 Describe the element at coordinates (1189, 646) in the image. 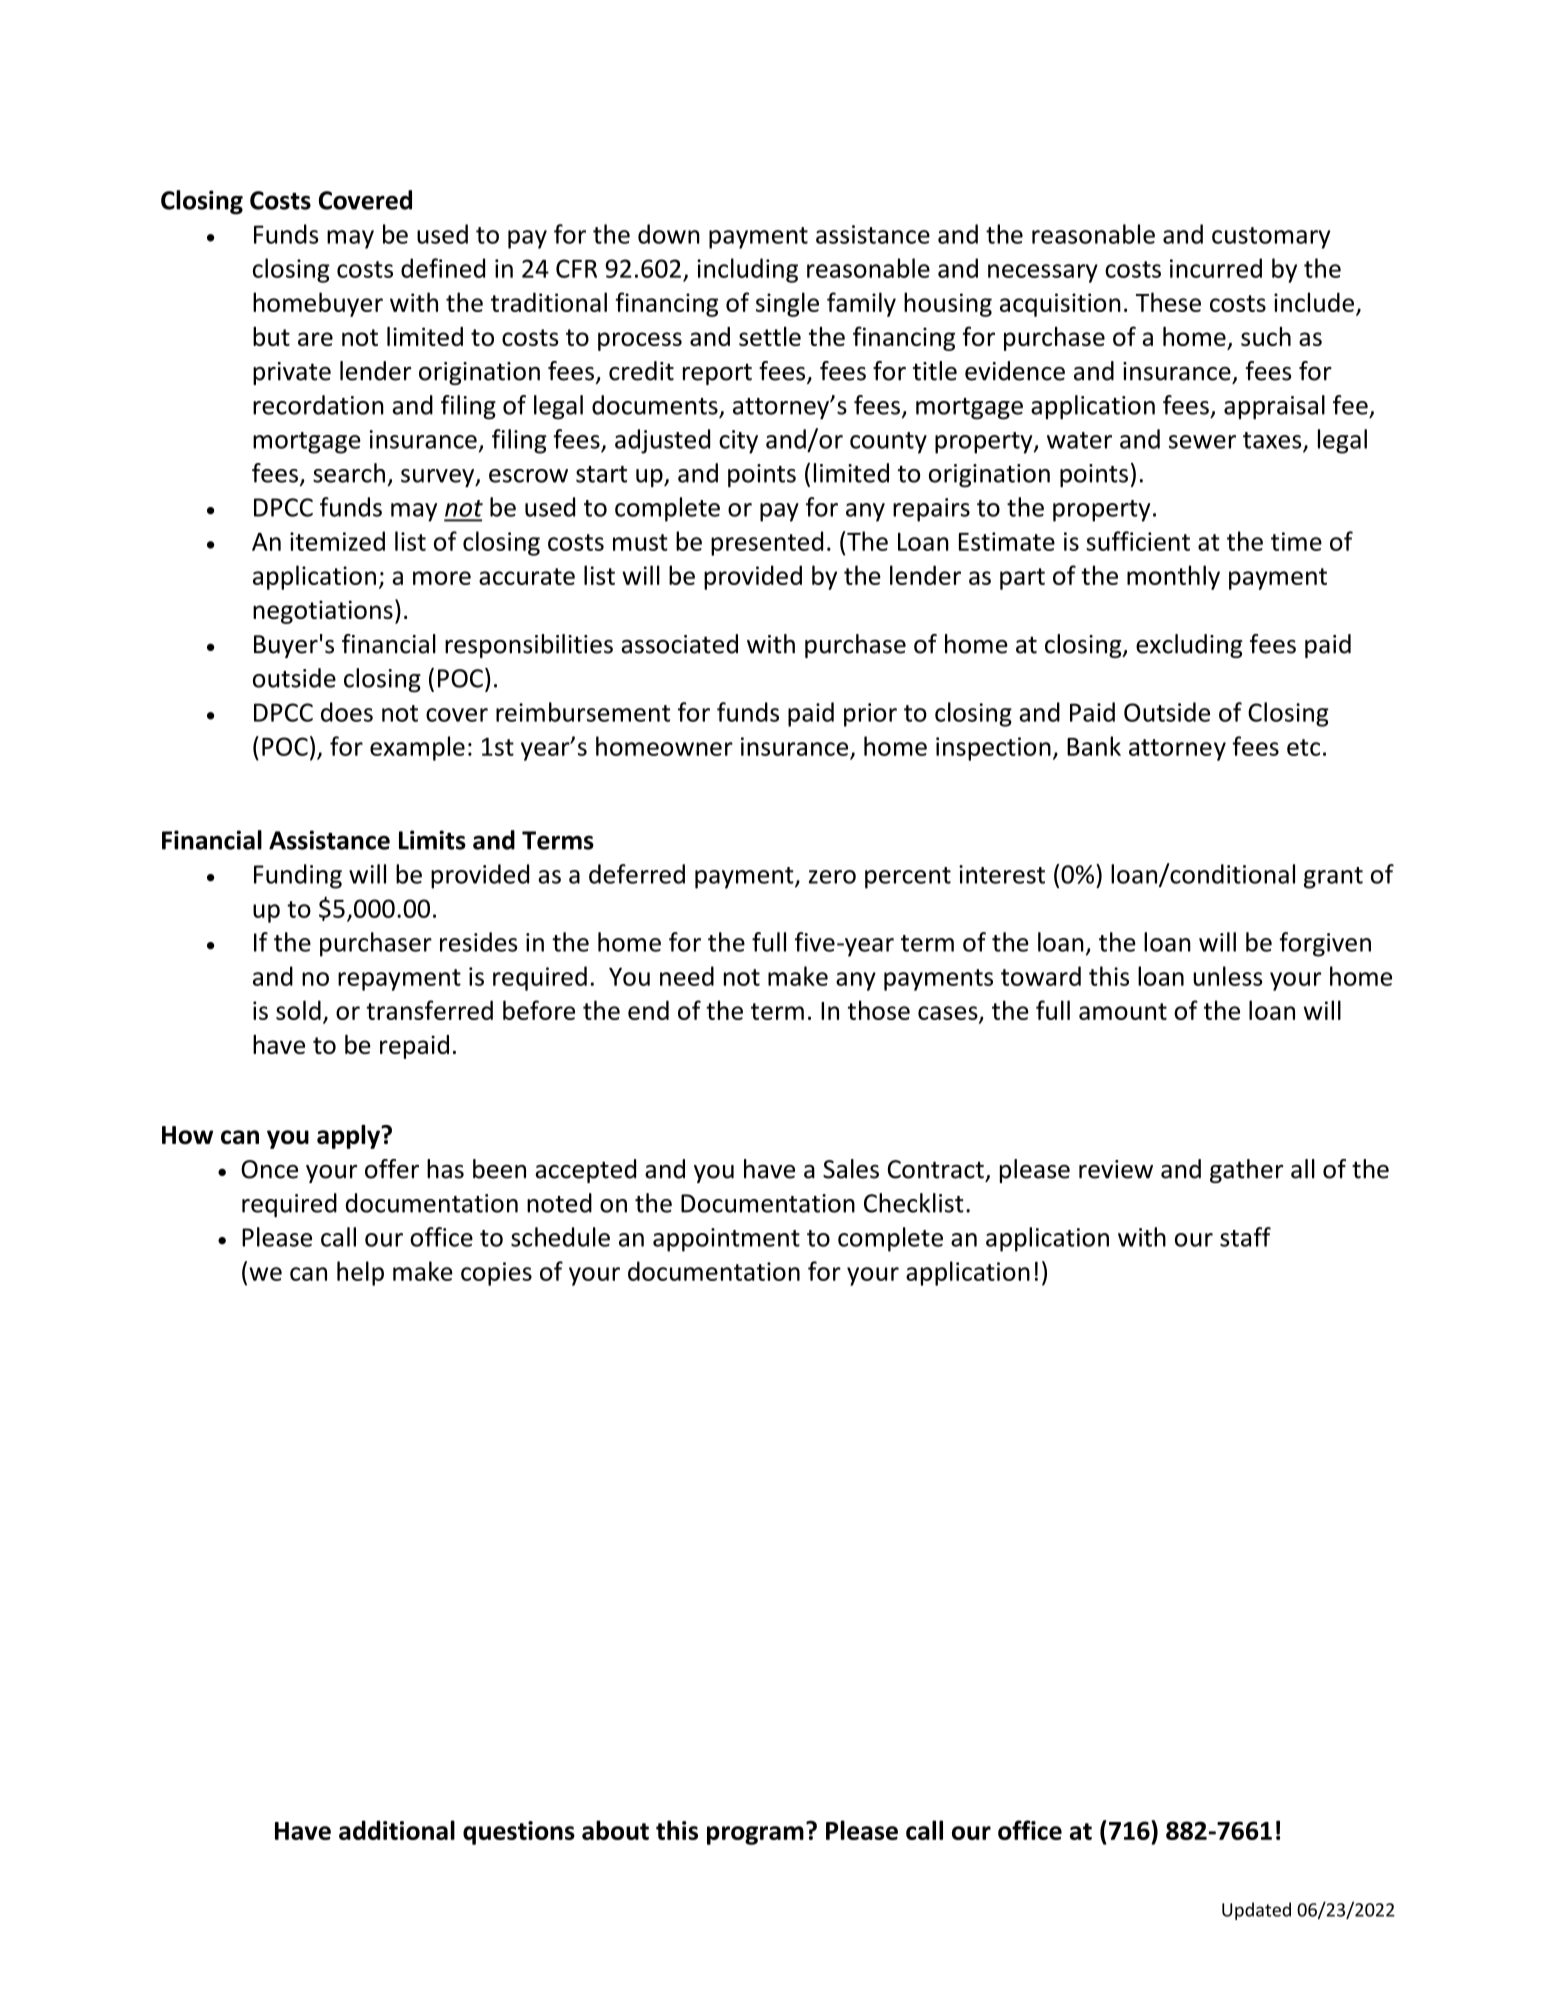

I see `excluding` at that location.
